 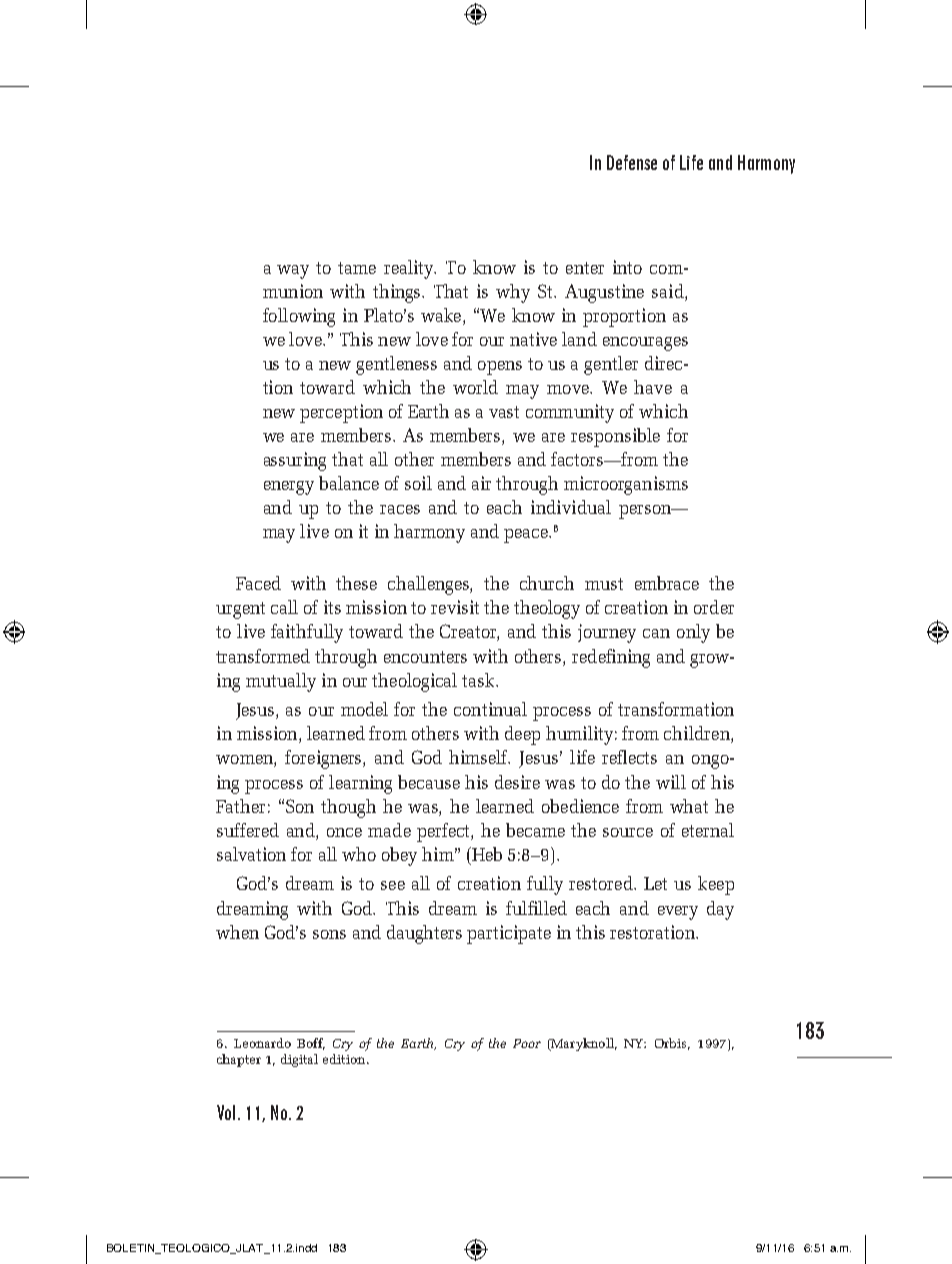 What do you see at coordinates (324, 759) in the image?
I see `foreigners` at bounding box center [324, 759].
